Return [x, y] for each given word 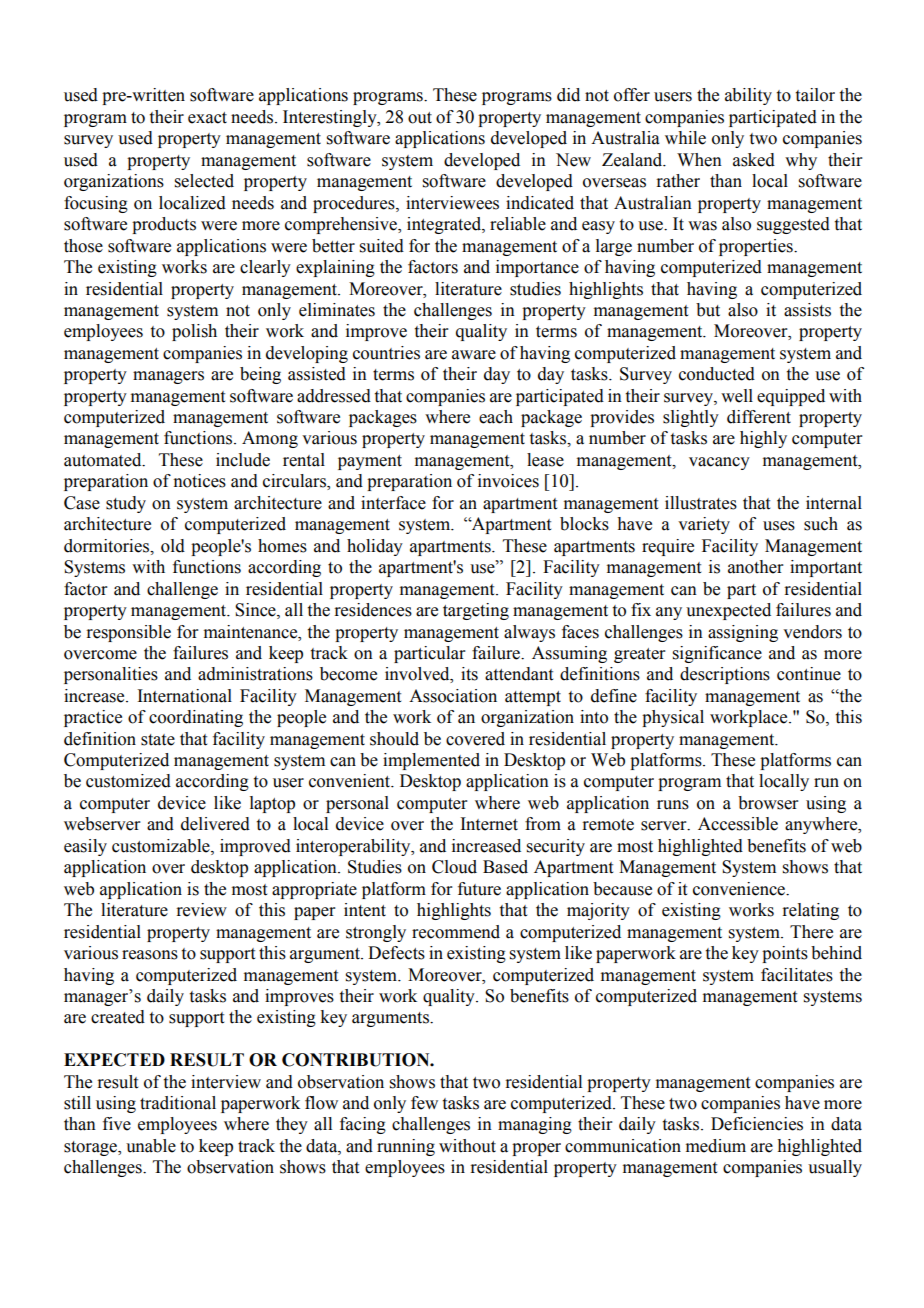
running [406, 1147]
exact [207, 118]
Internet [489, 824]
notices [199, 481]
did [568, 95]
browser [768, 803]
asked [754, 160]
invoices [508, 481]
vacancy [719, 463]
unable [151, 1146]
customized [128, 781]
